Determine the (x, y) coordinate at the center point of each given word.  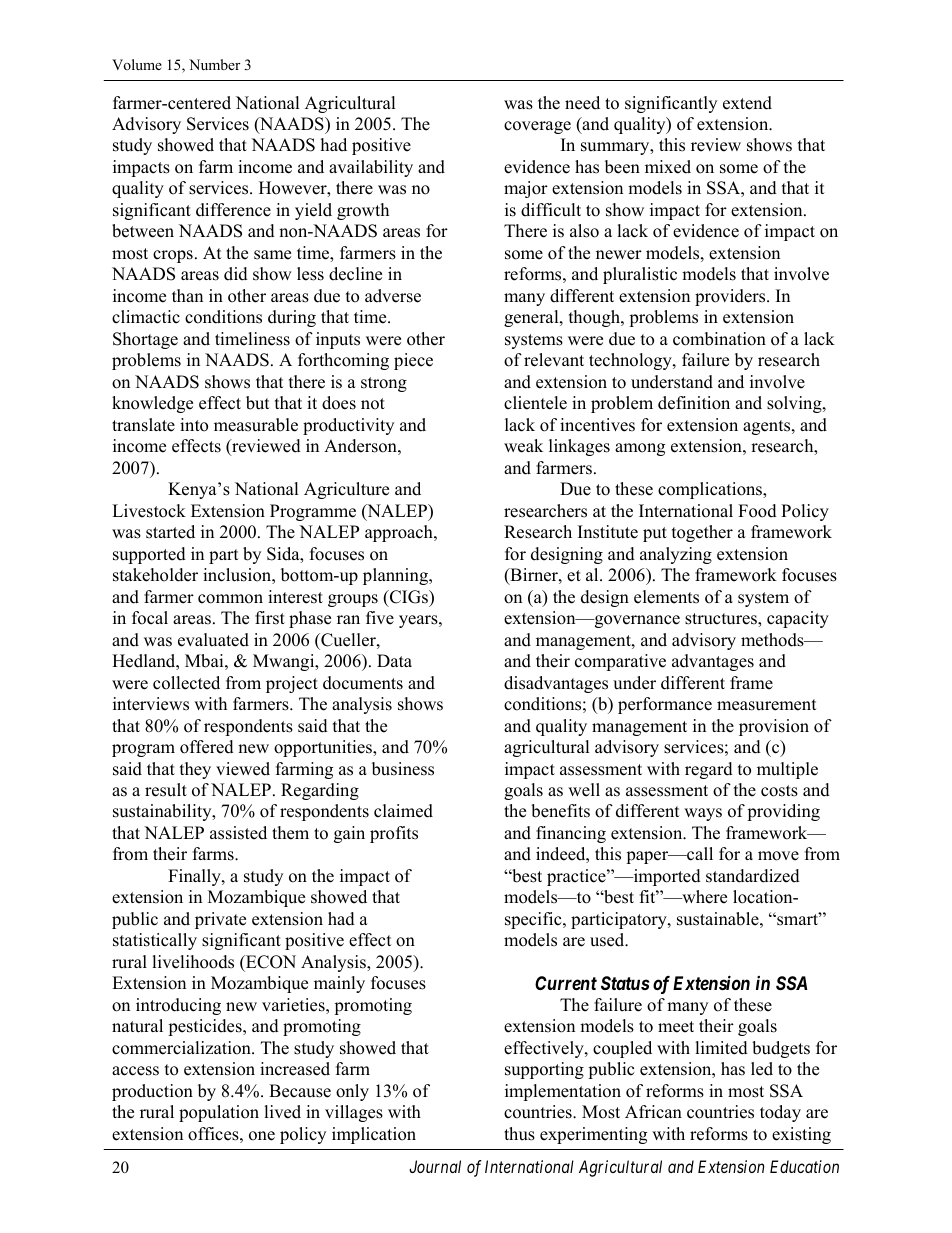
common (230, 599)
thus (519, 1134)
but (258, 403)
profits (394, 834)
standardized (753, 876)
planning (396, 576)
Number (214, 64)
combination (719, 339)
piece (413, 361)
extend (747, 103)
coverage (537, 127)
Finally (195, 877)
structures (722, 620)
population (219, 1113)
